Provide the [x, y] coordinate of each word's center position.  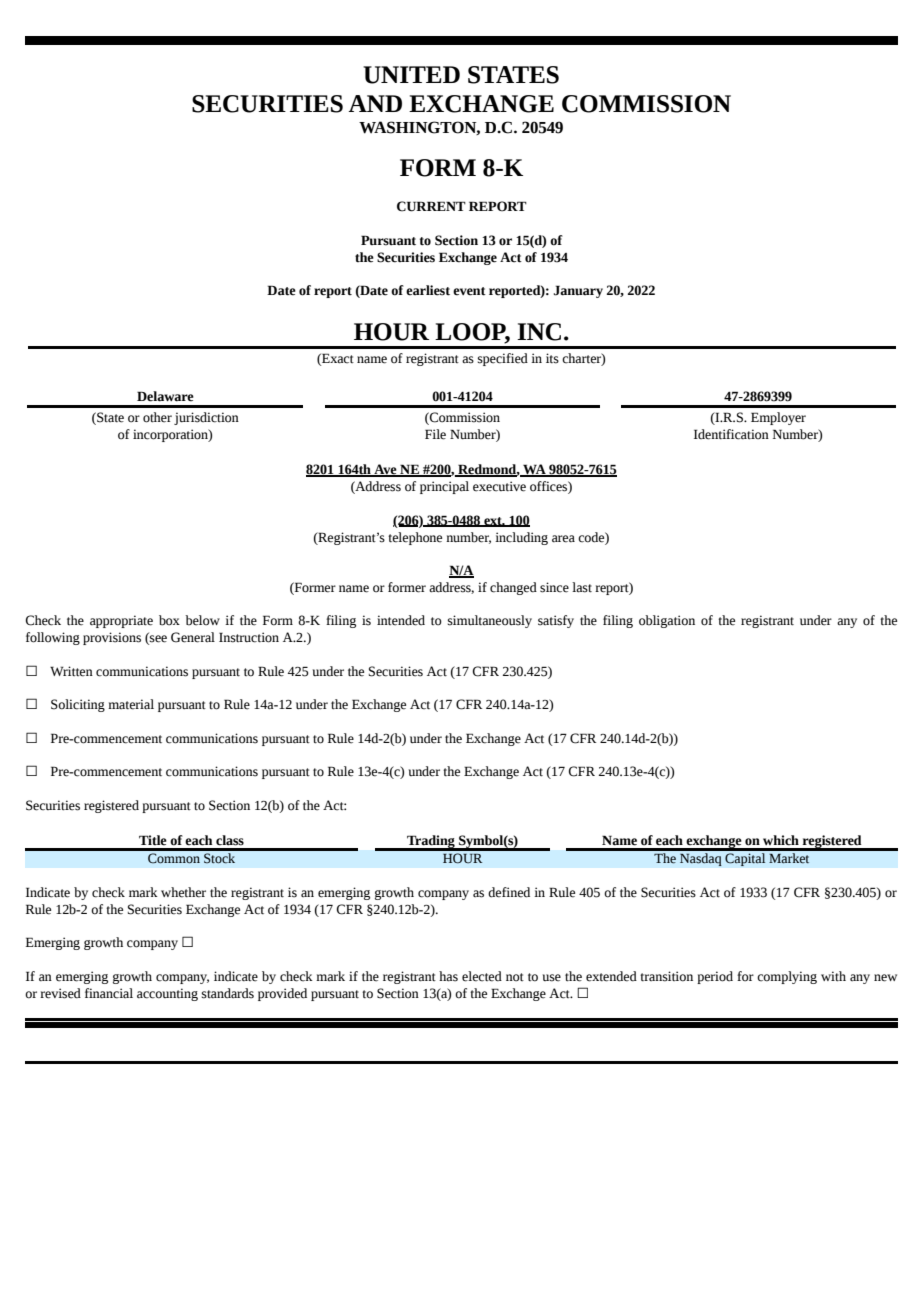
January [578, 291]
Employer [778, 418]
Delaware [165, 396]
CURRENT [431, 206]
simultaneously [490, 621]
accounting [167, 994]
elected [482, 976]
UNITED [411, 75]
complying [787, 977]
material [131, 704]
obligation [667, 621]
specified [503, 359]
